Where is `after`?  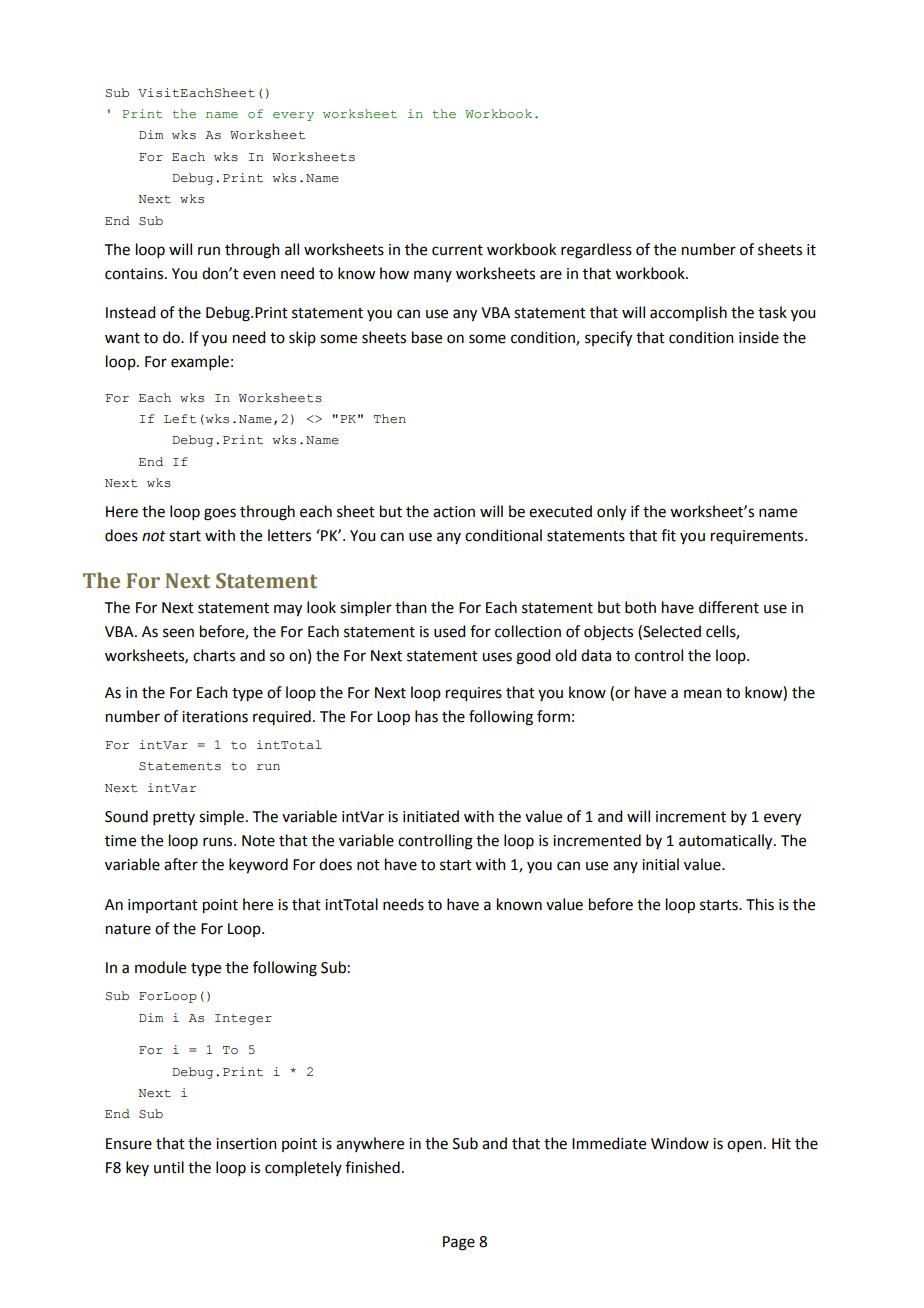 after is located at coordinates (181, 864).
